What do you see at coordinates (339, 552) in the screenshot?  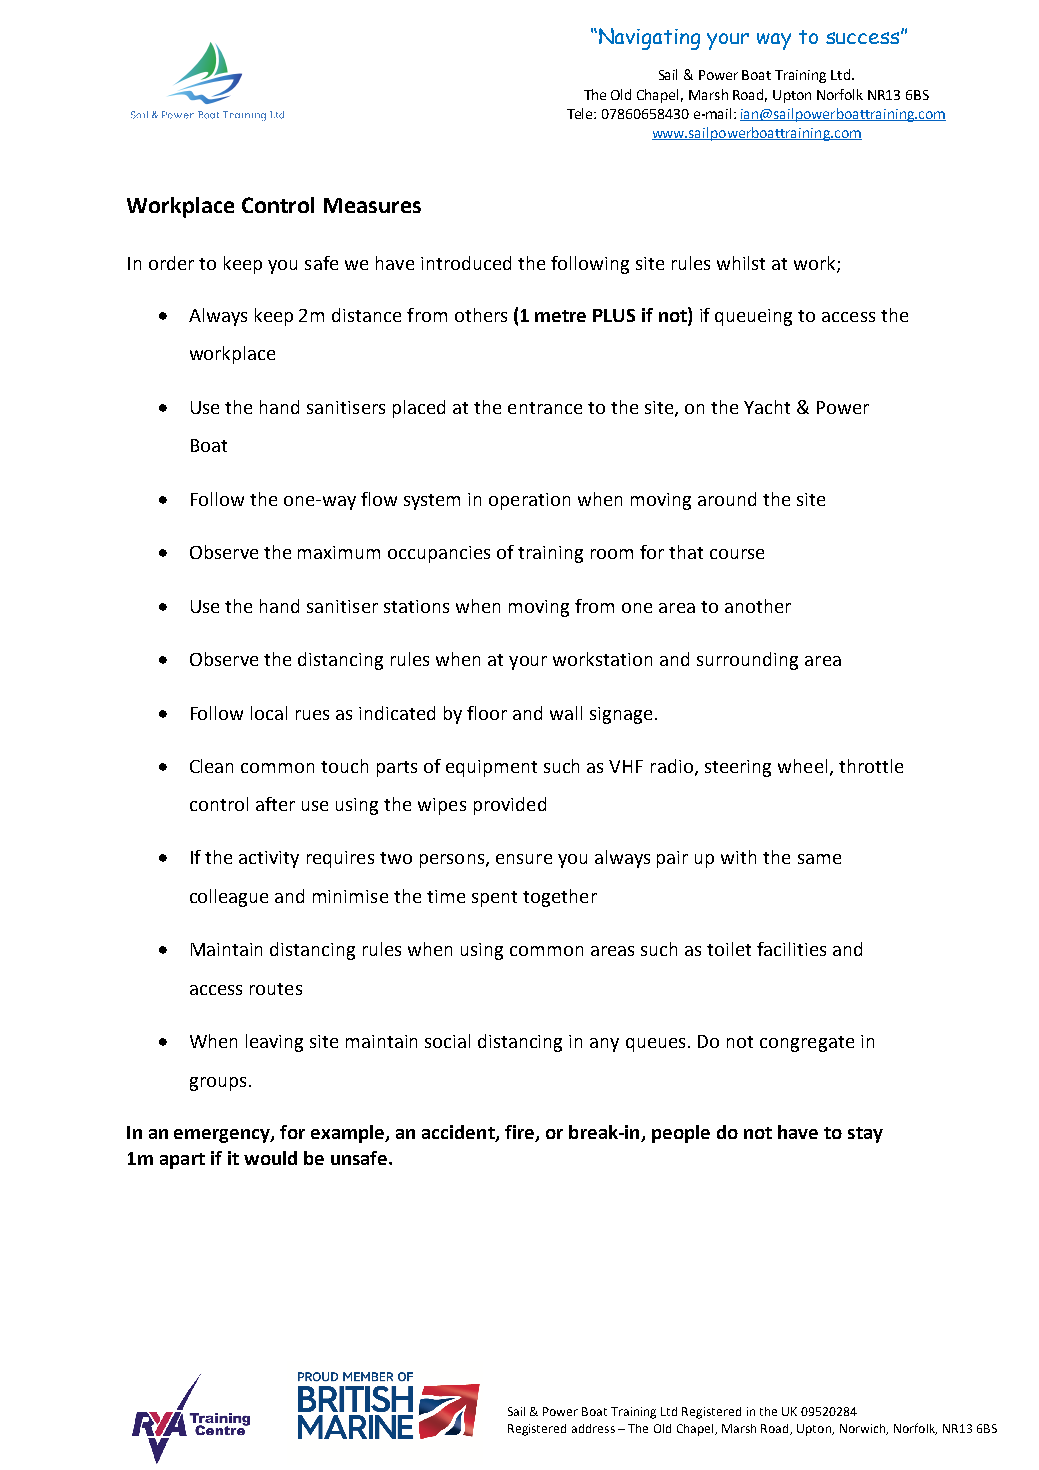 I see `maximum` at bounding box center [339, 552].
